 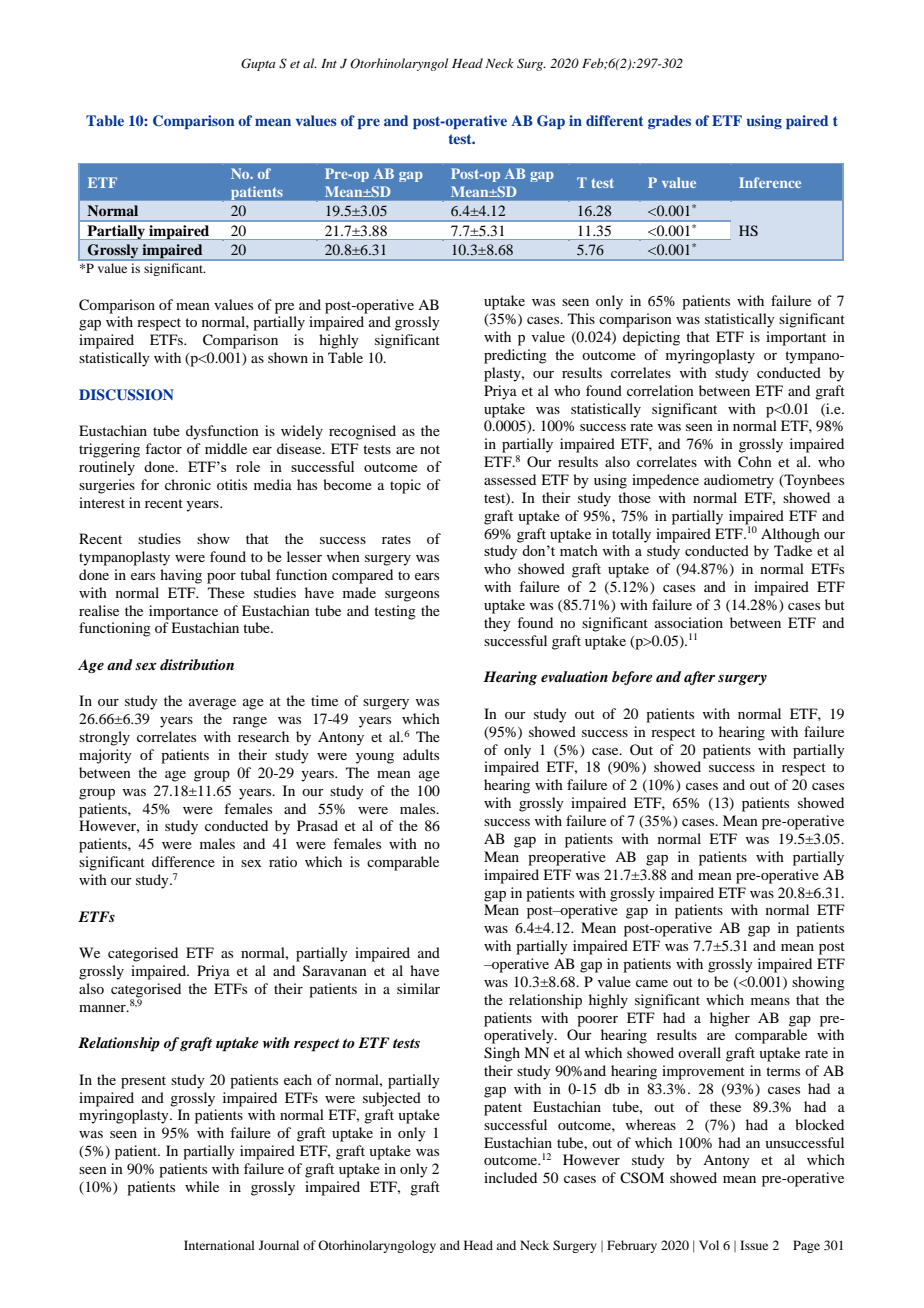 I want to click on while, so click(x=202, y=1186).
